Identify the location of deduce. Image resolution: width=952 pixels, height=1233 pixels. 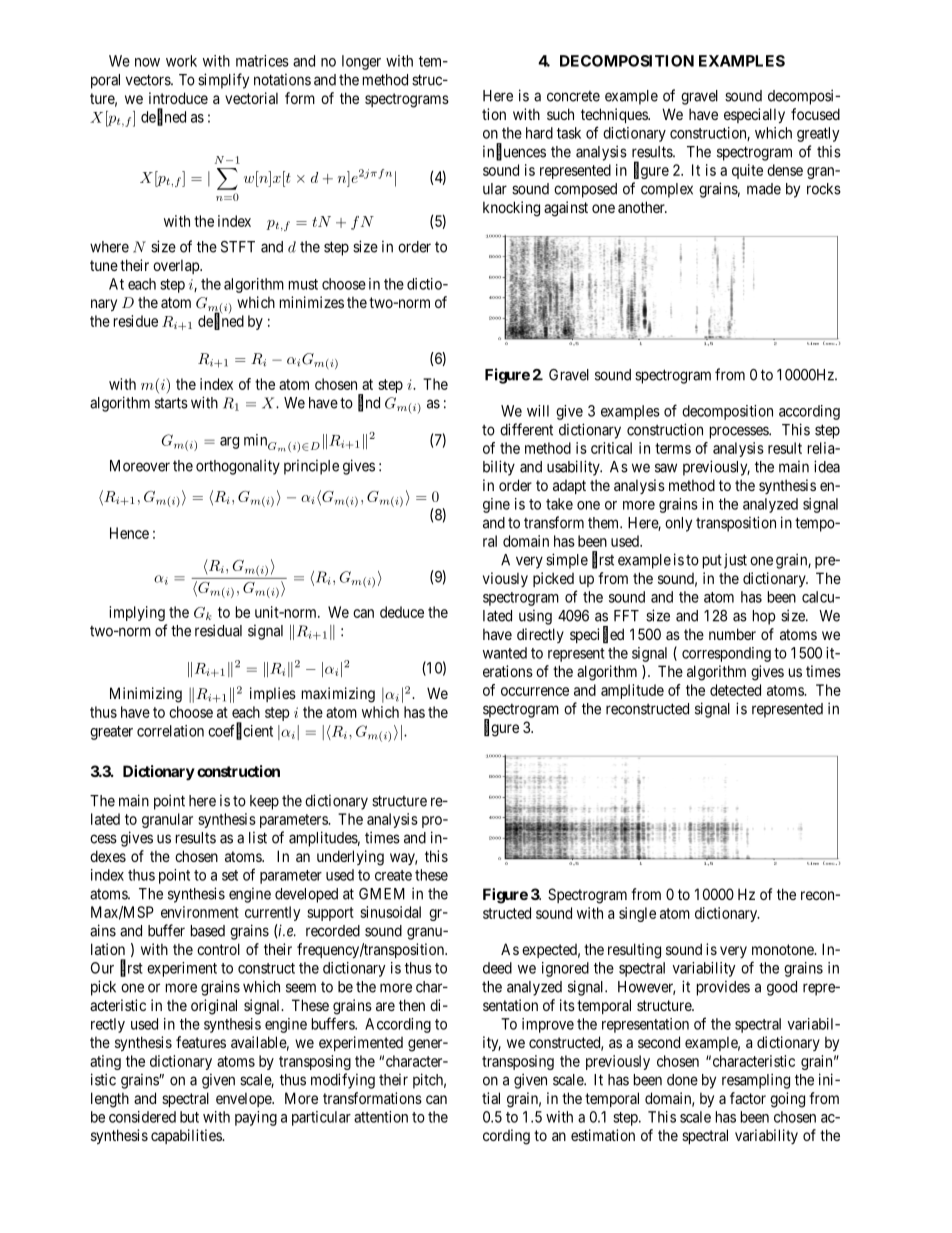
(402, 612).
